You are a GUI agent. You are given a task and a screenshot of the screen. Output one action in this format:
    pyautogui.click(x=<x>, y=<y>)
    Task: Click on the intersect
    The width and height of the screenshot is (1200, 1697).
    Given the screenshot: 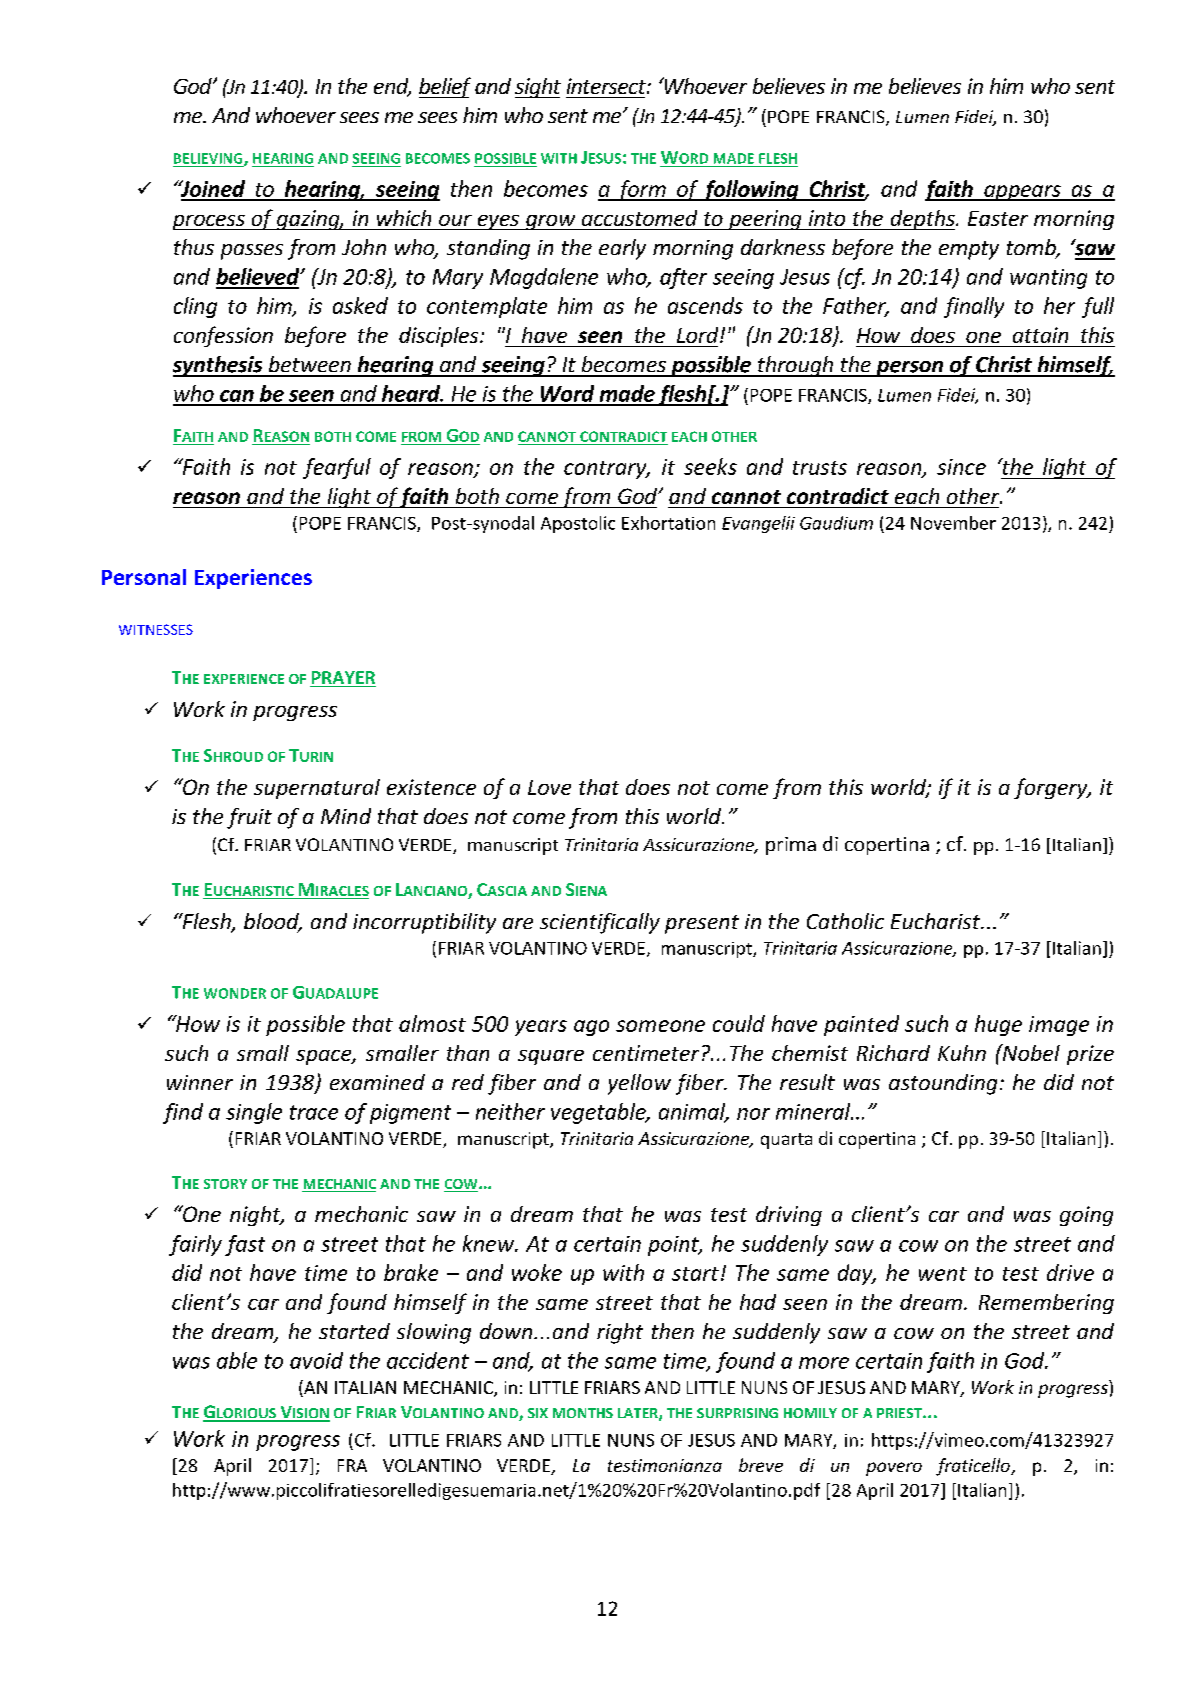 What is the action you would take?
    pyautogui.click(x=607, y=86)
